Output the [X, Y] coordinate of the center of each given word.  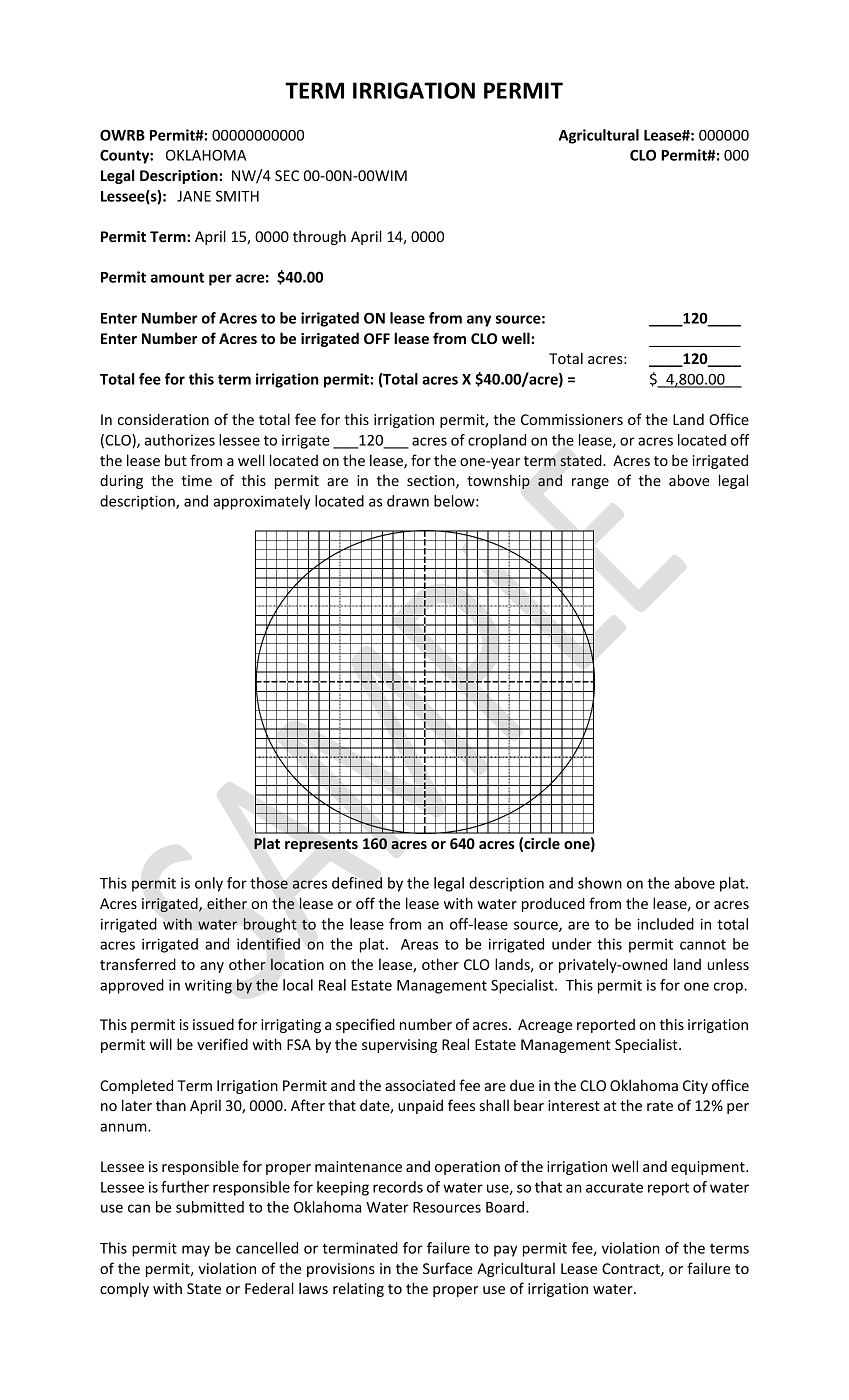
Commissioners [572, 419]
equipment [709, 1168]
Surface [448, 1268]
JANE [194, 196]
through [319, 237]
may [196, 1251]
